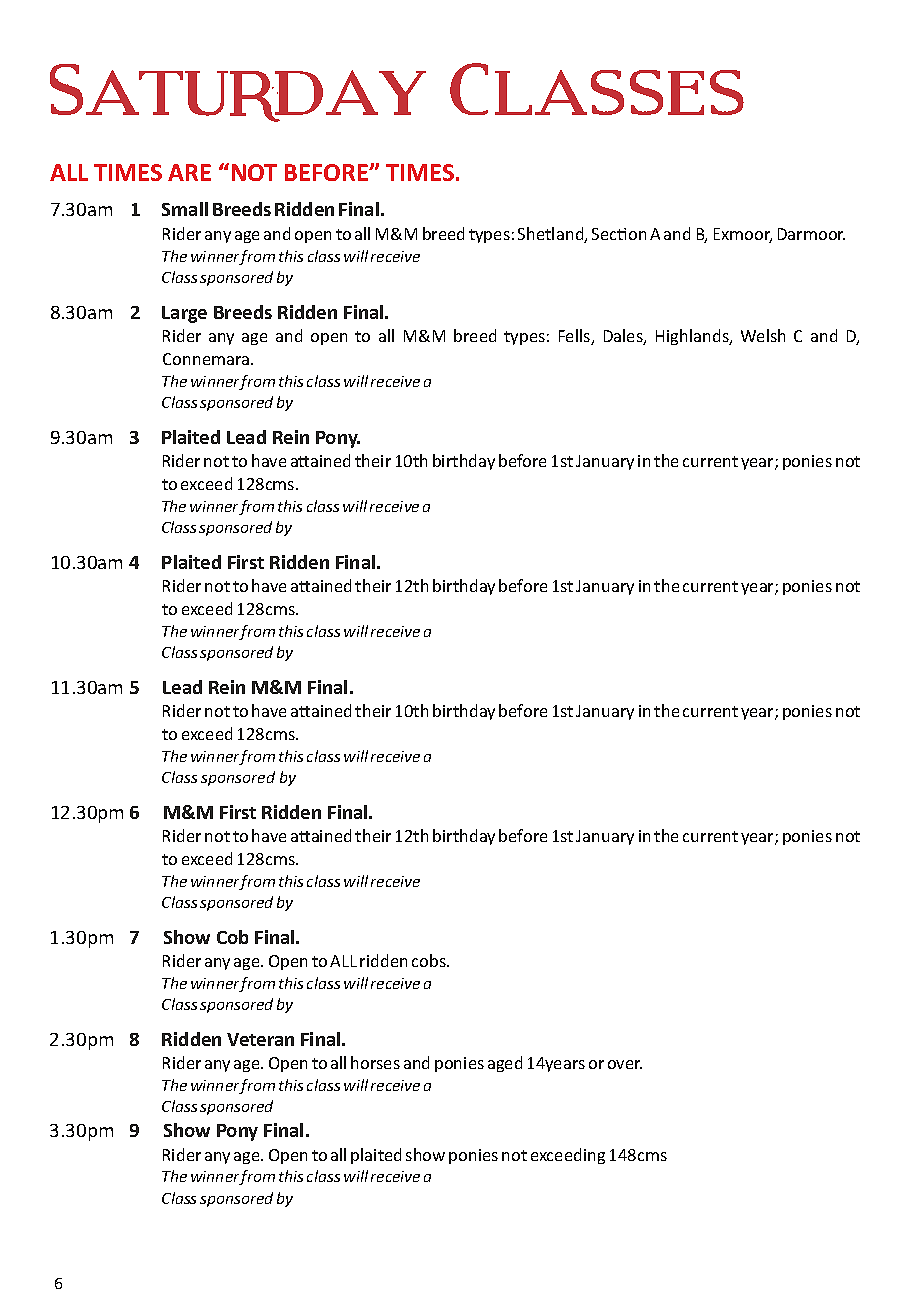  I want to click on aged, so click(505, 1064).
